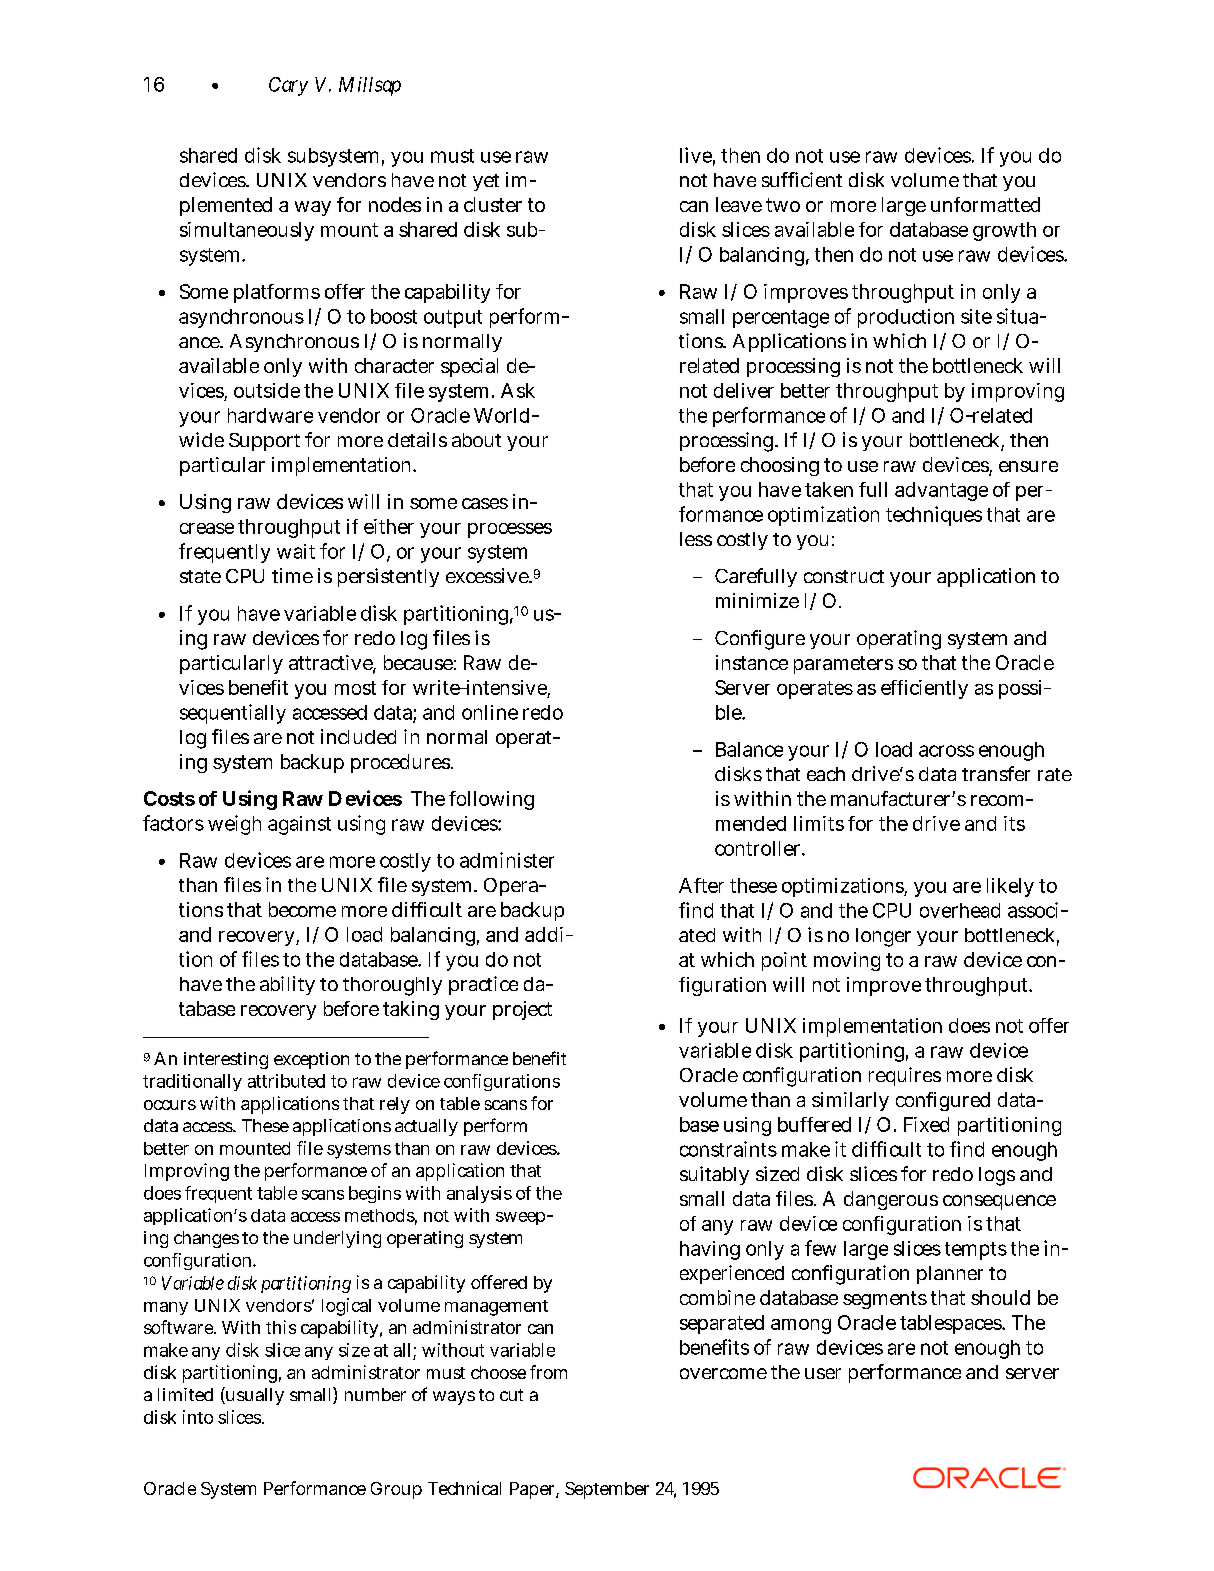 This page has height=1571, width=1214. What do you see at coordinates (491, 800) in the page?
I see `following` at bounding box center [491, 800].
